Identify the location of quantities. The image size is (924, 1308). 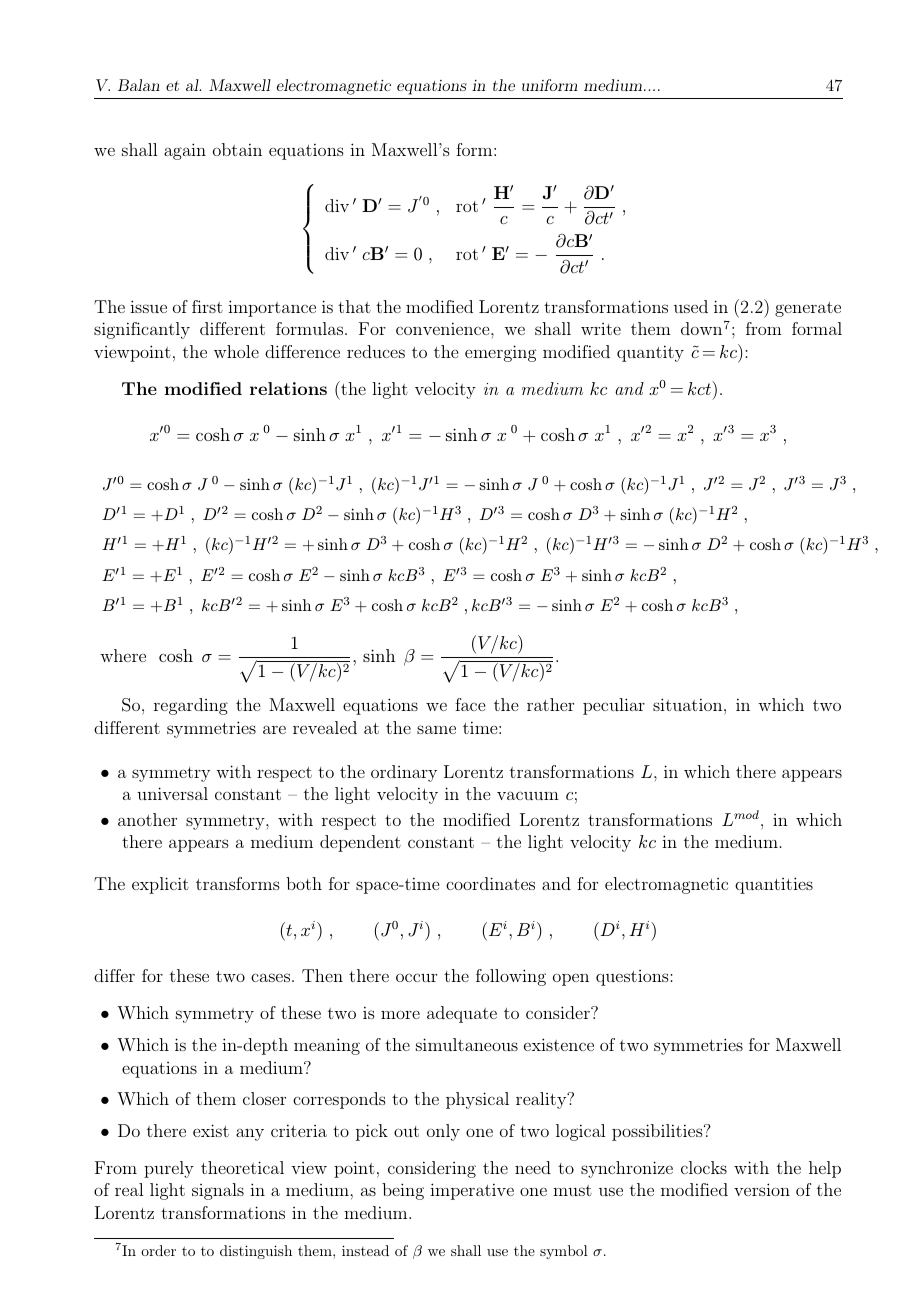
(774, 885).
